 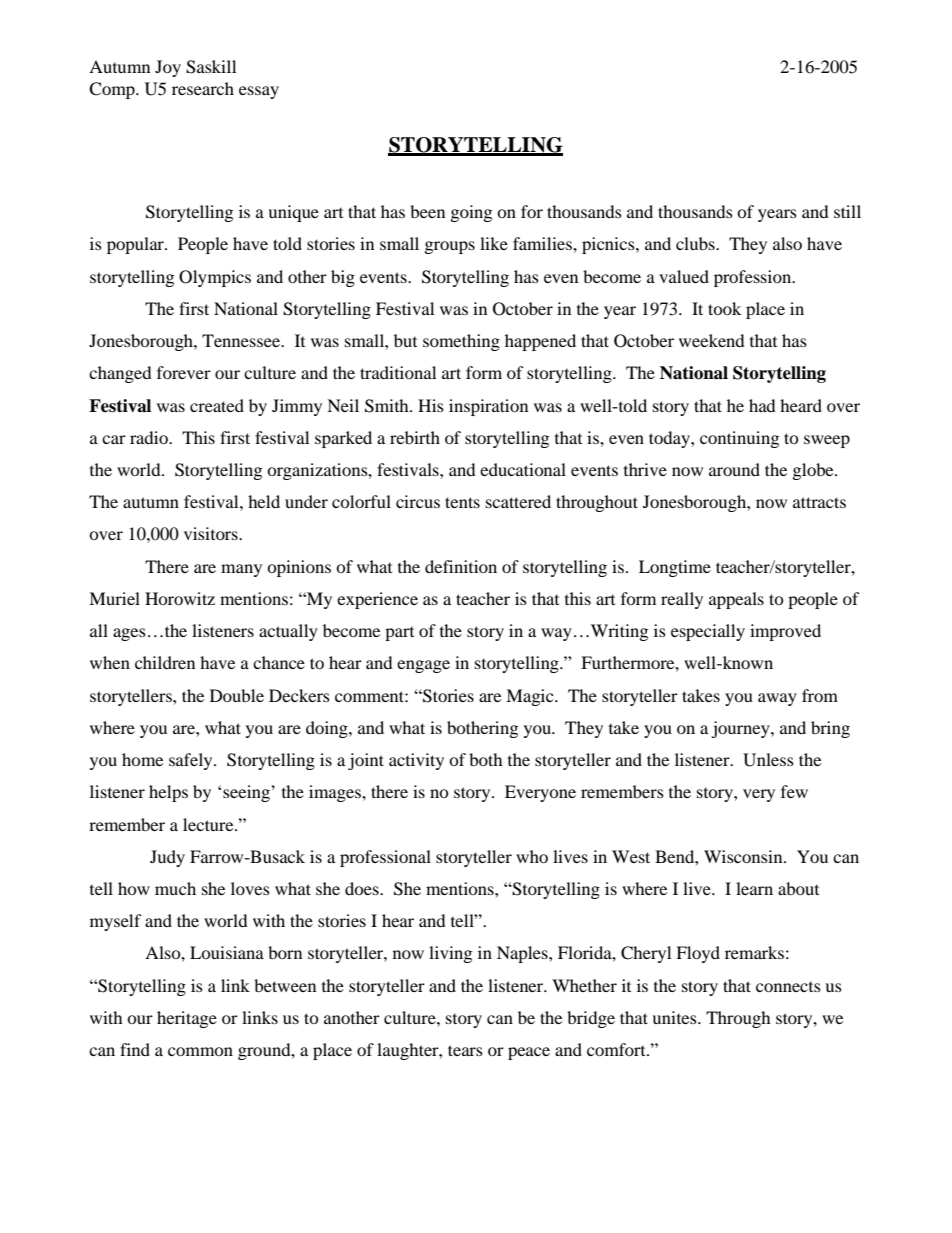 I want to click on Double, so click(x=237, y=695).
